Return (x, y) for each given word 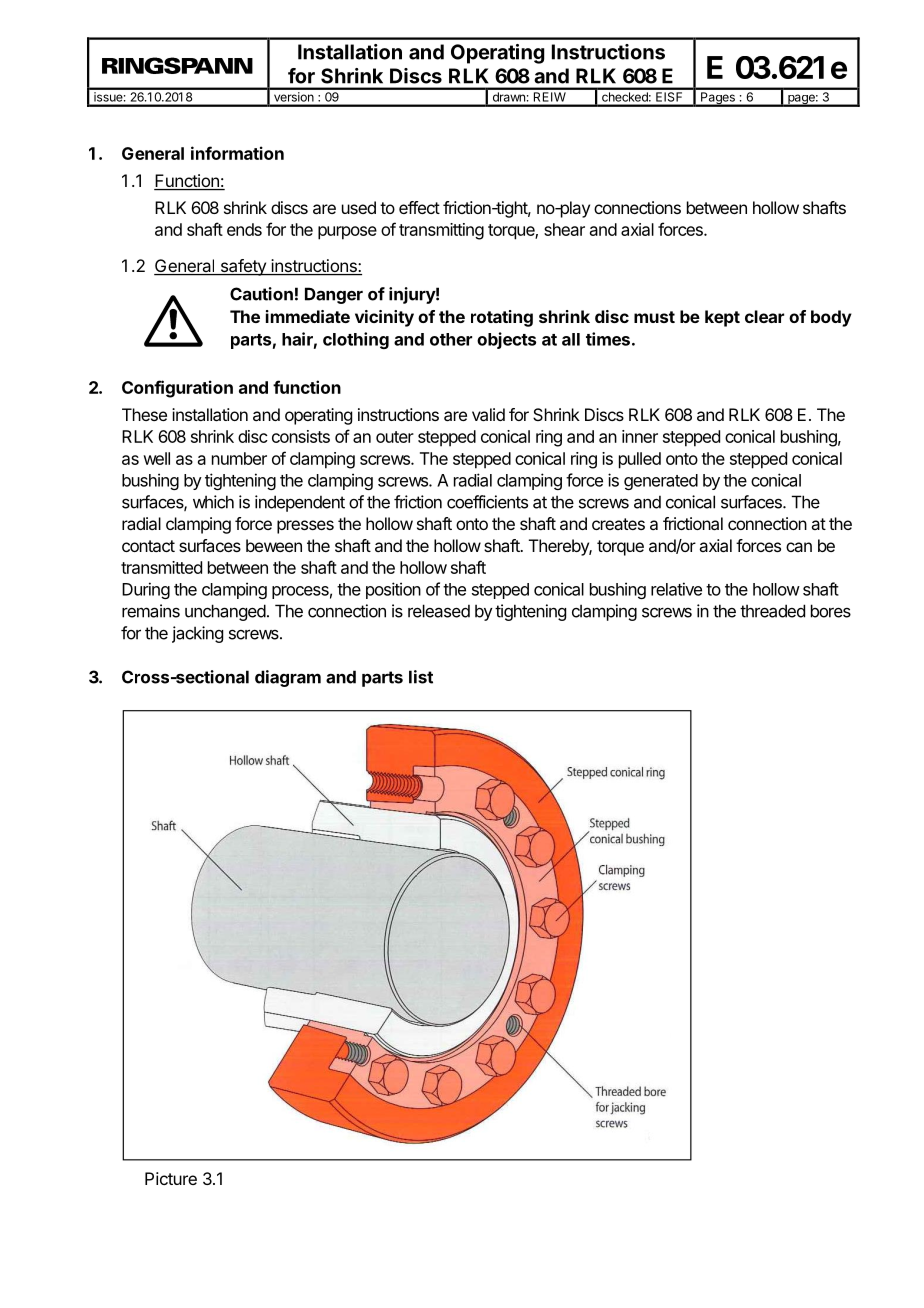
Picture (171, 1178)
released (439, 611)
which (213, 502)
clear (764, 316)
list (421, 677)
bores (831, 611)
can (799, 547)
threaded (772, 611)
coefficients (487, 502)
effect (419, 207)
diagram (288, 678)
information (237, 153)
